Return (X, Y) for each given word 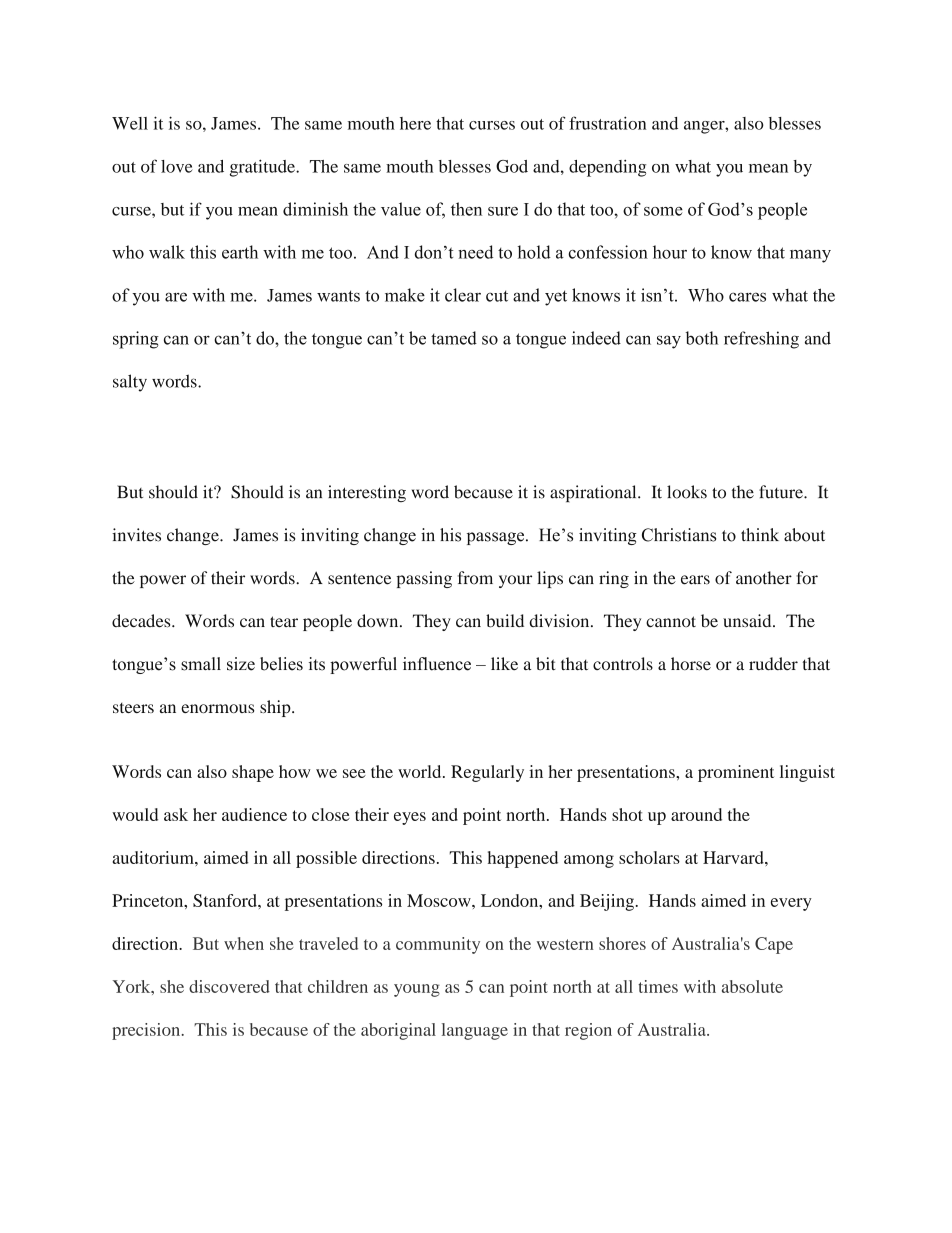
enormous (217, 708)
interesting (367, 493)
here (415, 123)
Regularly (487, 773)
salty (130, 383)
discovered (229, 986)
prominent (736, 773)
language (475, 1031)
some (663, 211)
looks (687, 492)
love (177, 166)
